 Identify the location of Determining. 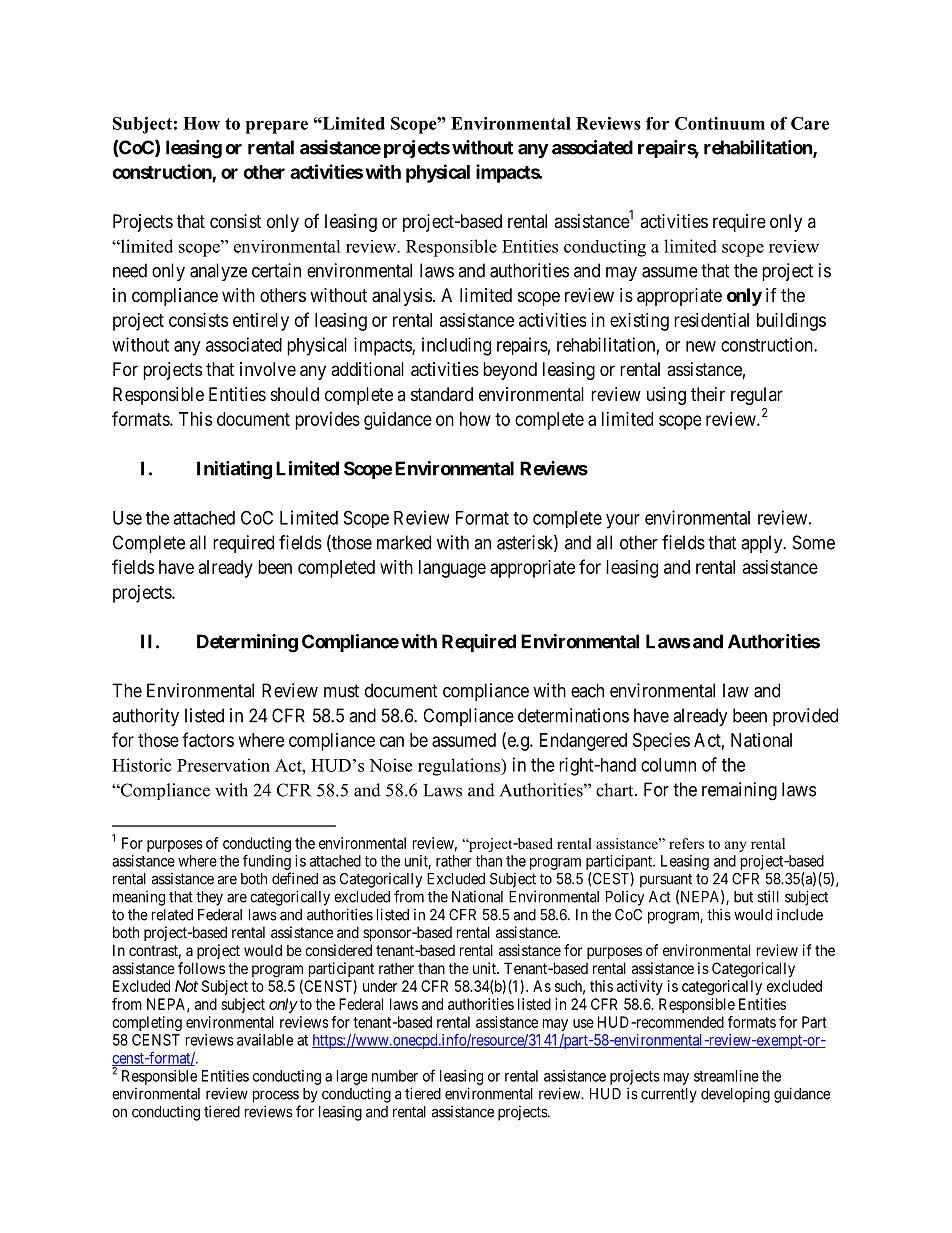
(247, 643).
